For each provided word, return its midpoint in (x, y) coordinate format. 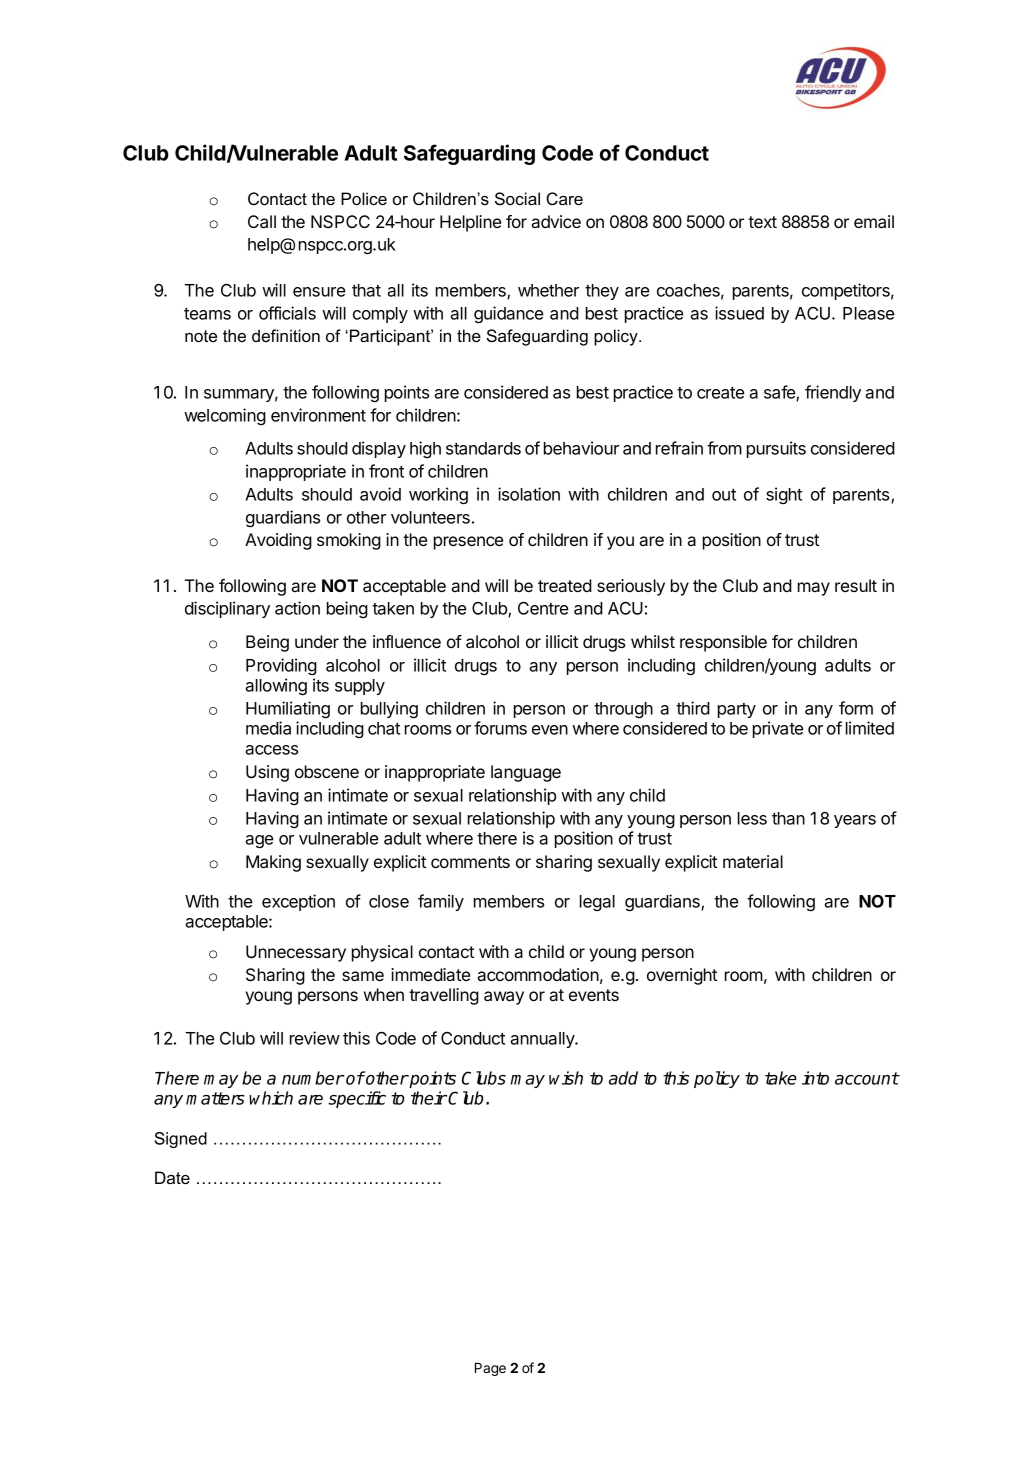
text (762, 222)
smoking (349, 541)
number (313, 1078)
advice (556, 221)
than (788, 818)
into (815, 1078)
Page (490, 1369)
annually (543, 1040)
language (526, 773)
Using (267, 773)
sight (784, 495)
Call (262, 221)
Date (172, 1177)
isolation (529, 494)
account (867, 1078)
